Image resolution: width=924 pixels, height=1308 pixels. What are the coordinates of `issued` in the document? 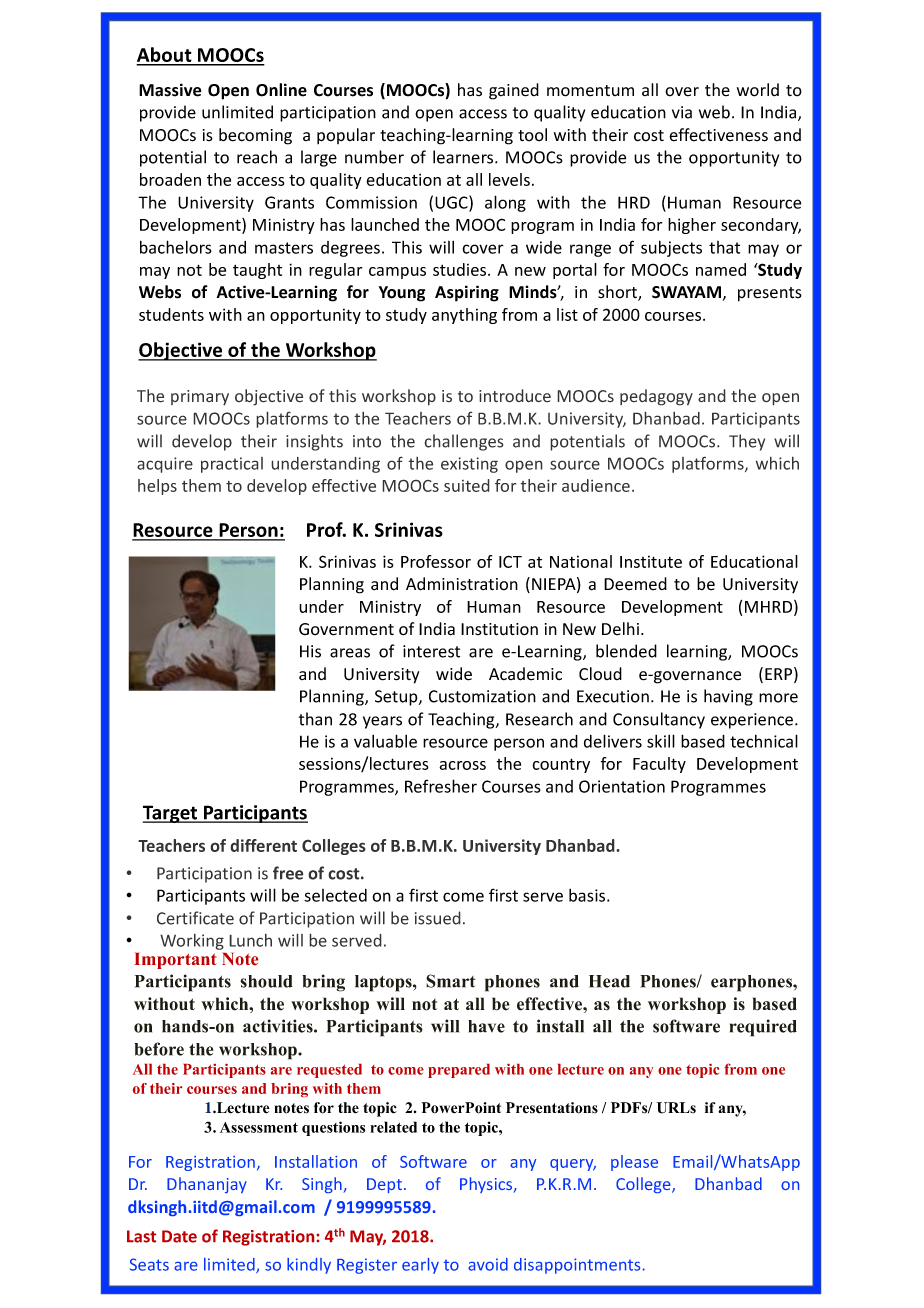 It's located at (438, 918).
